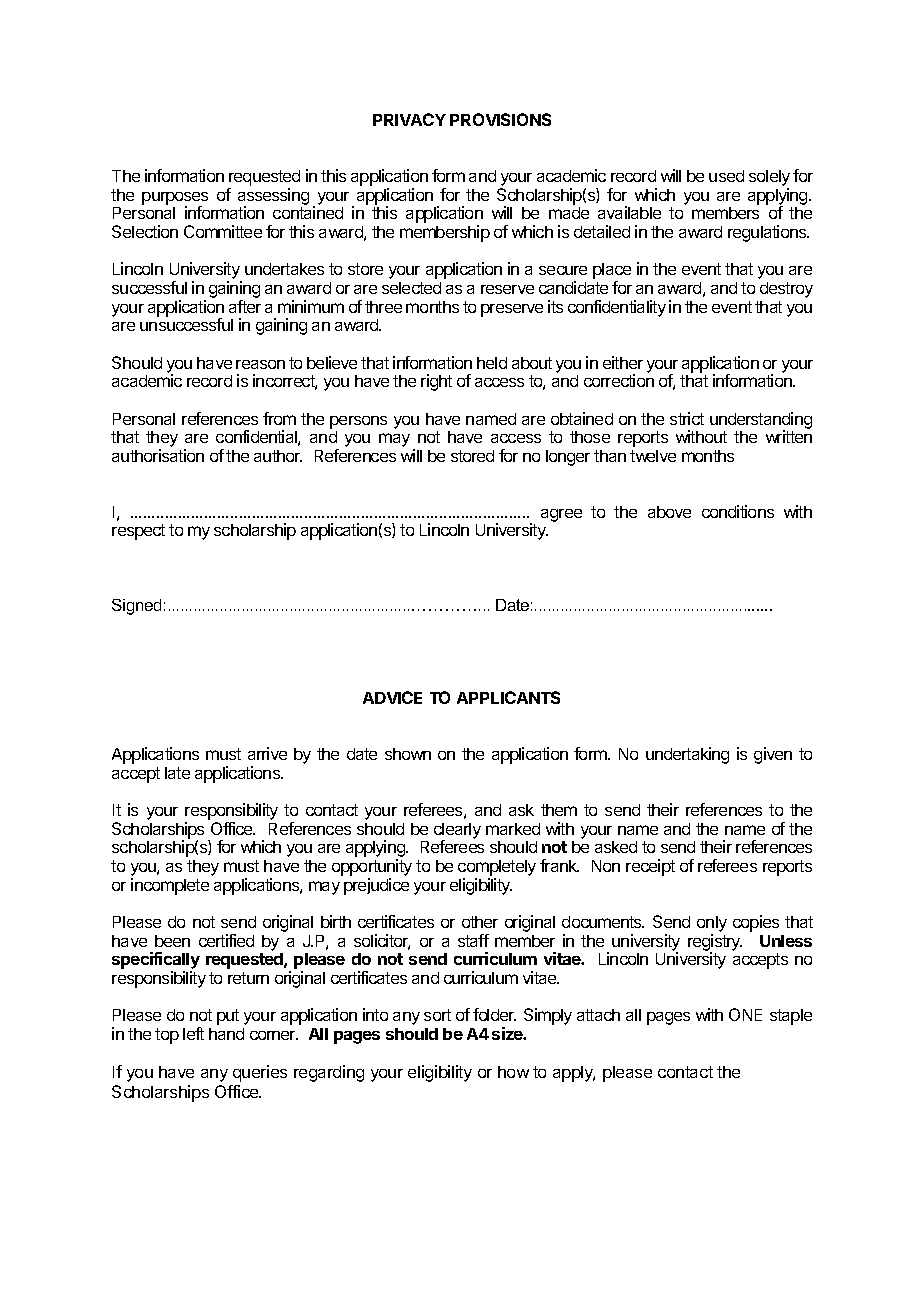  I want to click on from, so click(279, 418).
